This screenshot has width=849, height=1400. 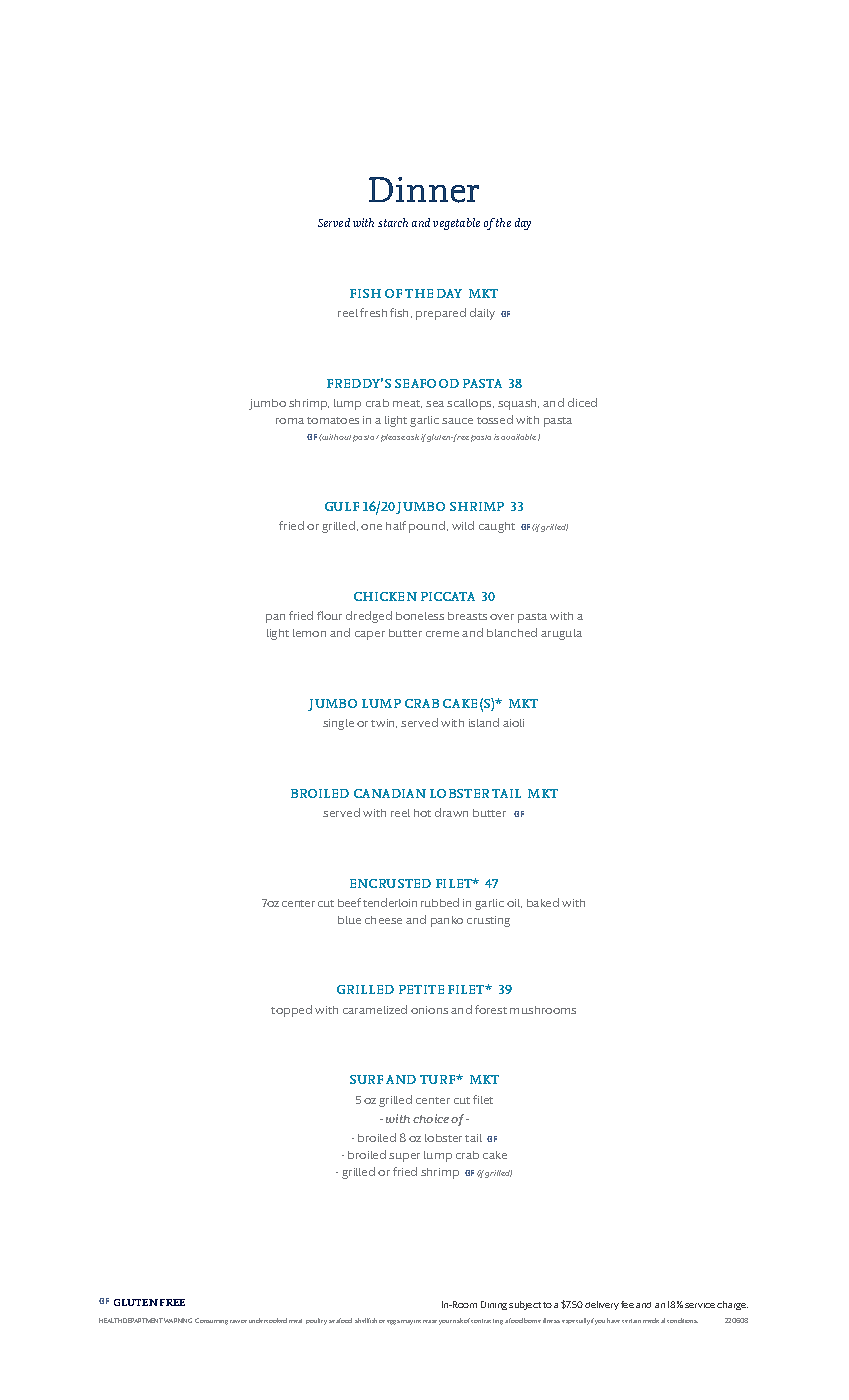 What do you see at coordinates (682, 1320) in the screenshot?
I see `conditions` at bounding box center [682, 1320].
